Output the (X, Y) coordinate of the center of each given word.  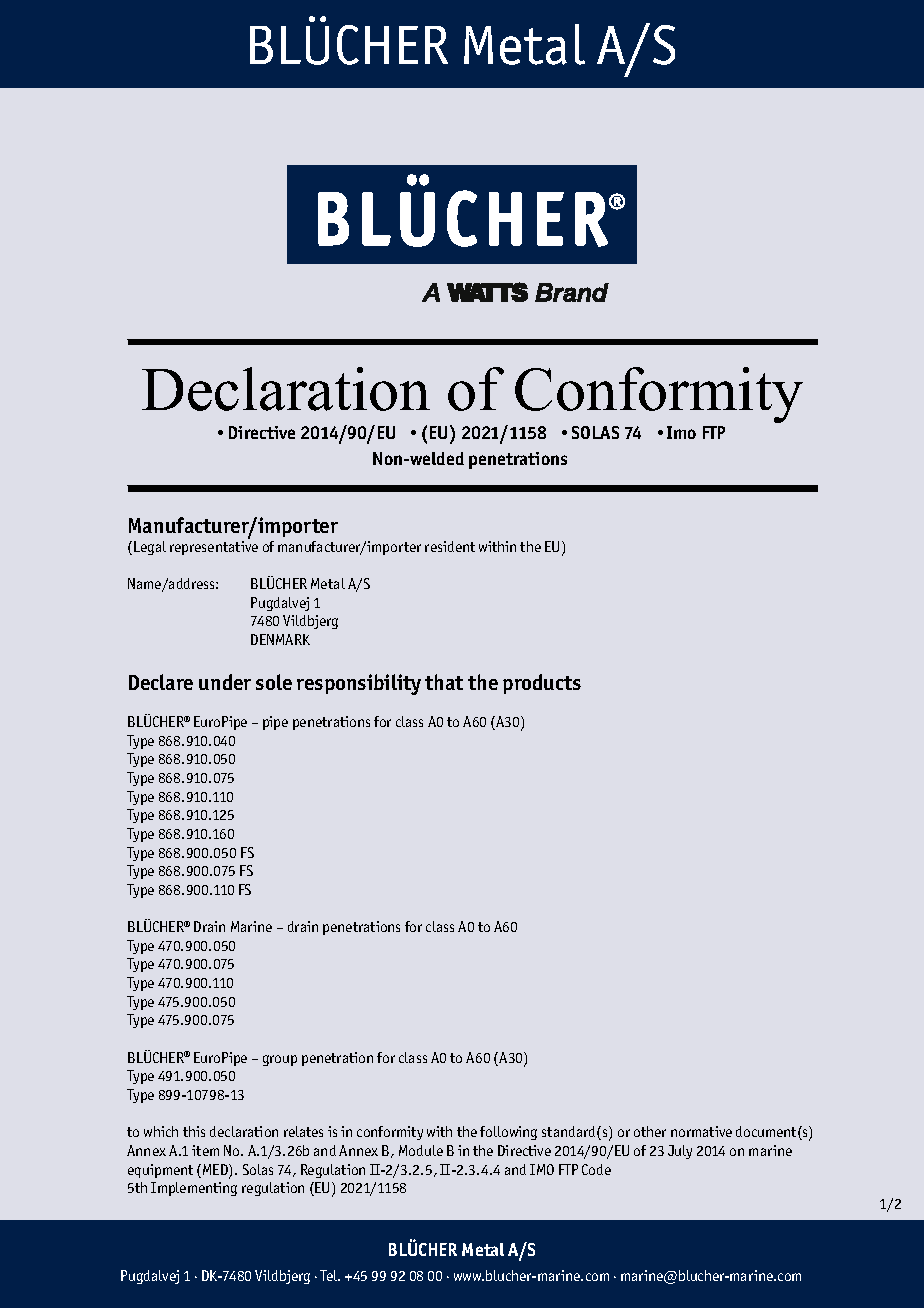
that (444, 682)
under (225, 682)
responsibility (359, 684)
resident (450, 546)
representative (214, 548)
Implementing (194, 1189)
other (650, 1131)
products (542, 684)
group (280, 1060)
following (508, 1133)
